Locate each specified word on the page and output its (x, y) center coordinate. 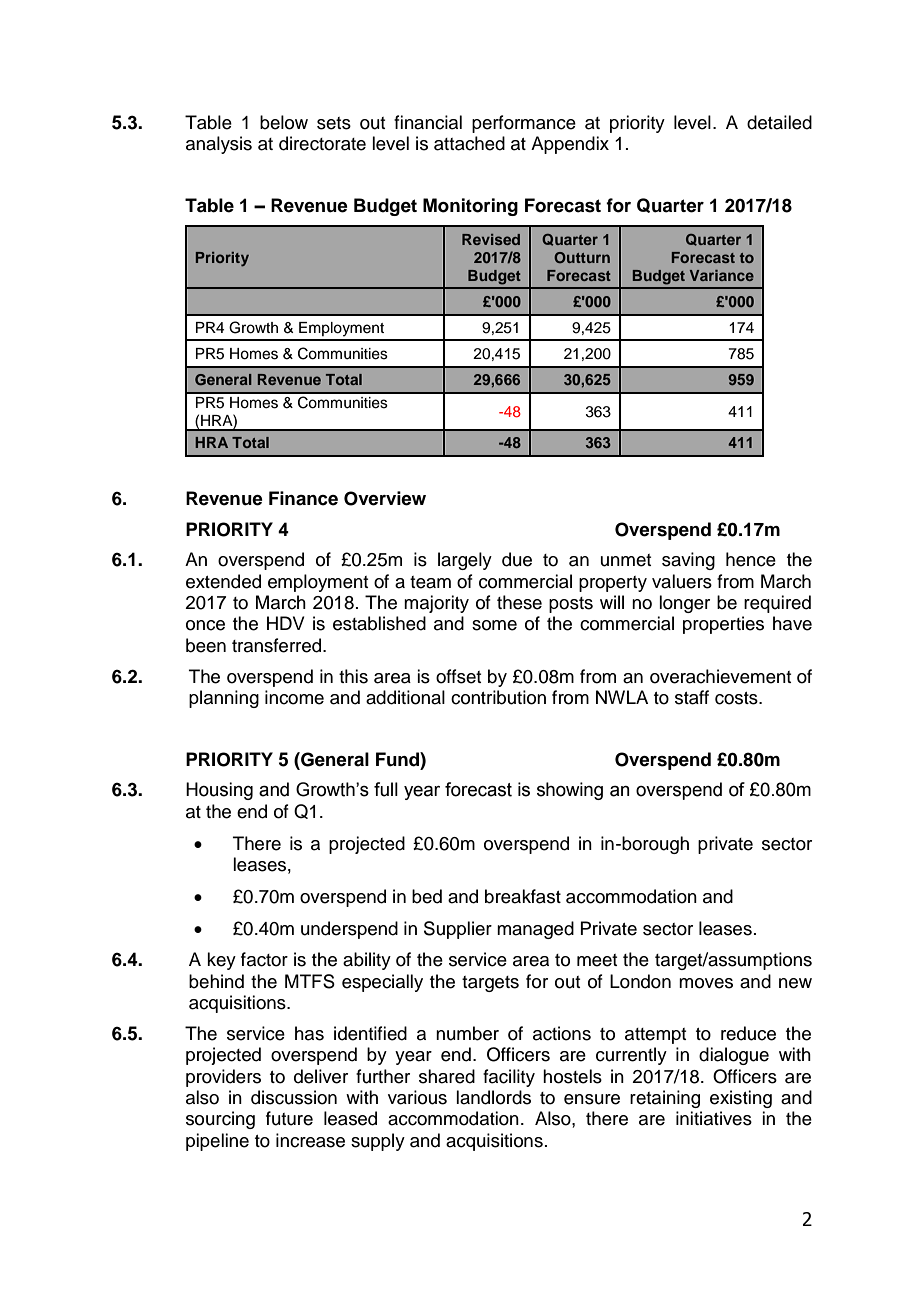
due (517, 559)
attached (469, 143)
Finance (303, 498)
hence (751, 559)
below (284, 122)
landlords (493, 1097)
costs (737, 698)
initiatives (714, 1118)
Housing (219, 791)
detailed (779, 122)
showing (570, 791)
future (289, 1118)
